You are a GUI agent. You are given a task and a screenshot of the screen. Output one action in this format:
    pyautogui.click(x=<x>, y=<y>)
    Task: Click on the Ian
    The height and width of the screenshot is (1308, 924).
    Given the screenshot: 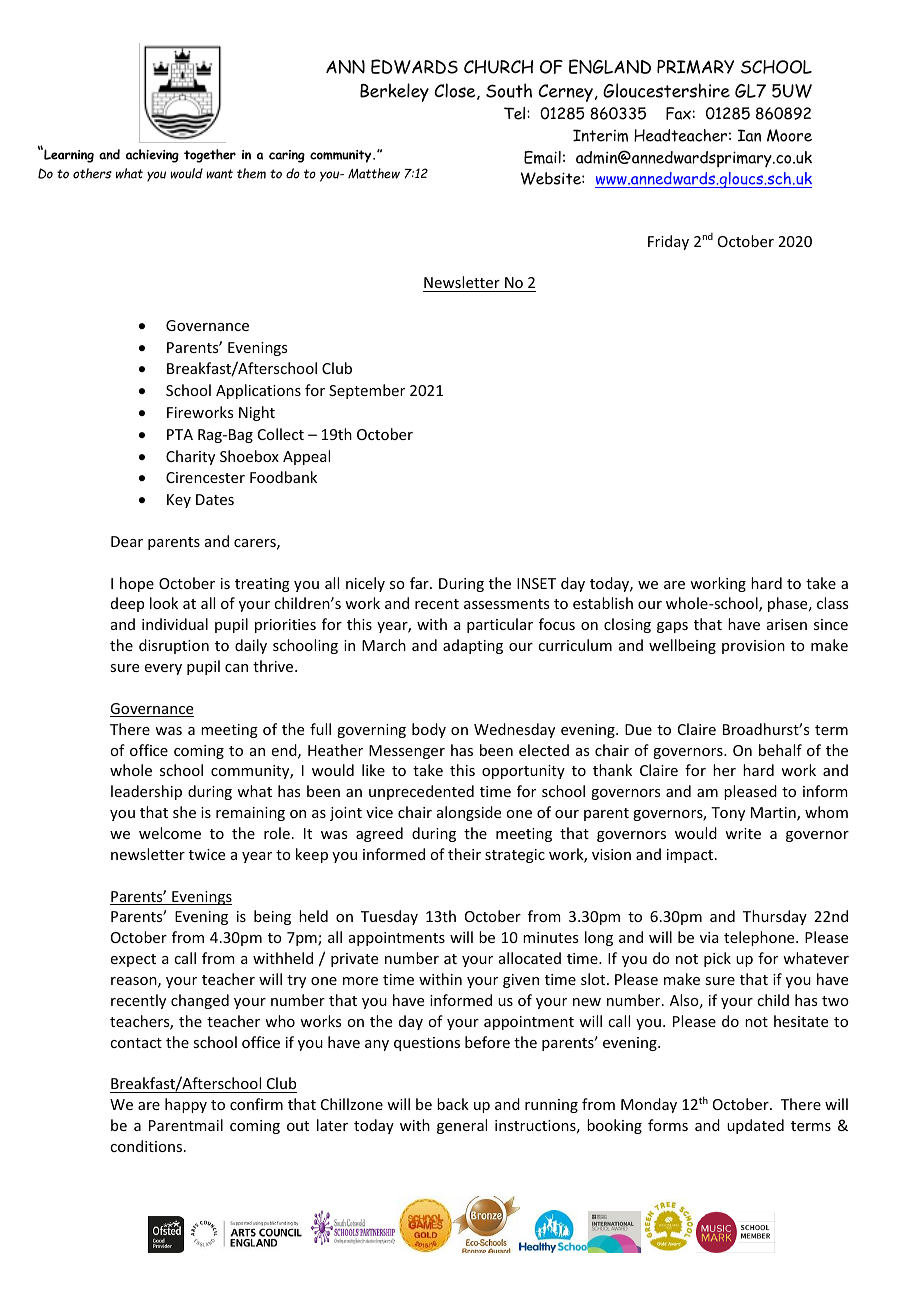 What is the action you would take?
    pyautogui.click(x=749, y=135)
